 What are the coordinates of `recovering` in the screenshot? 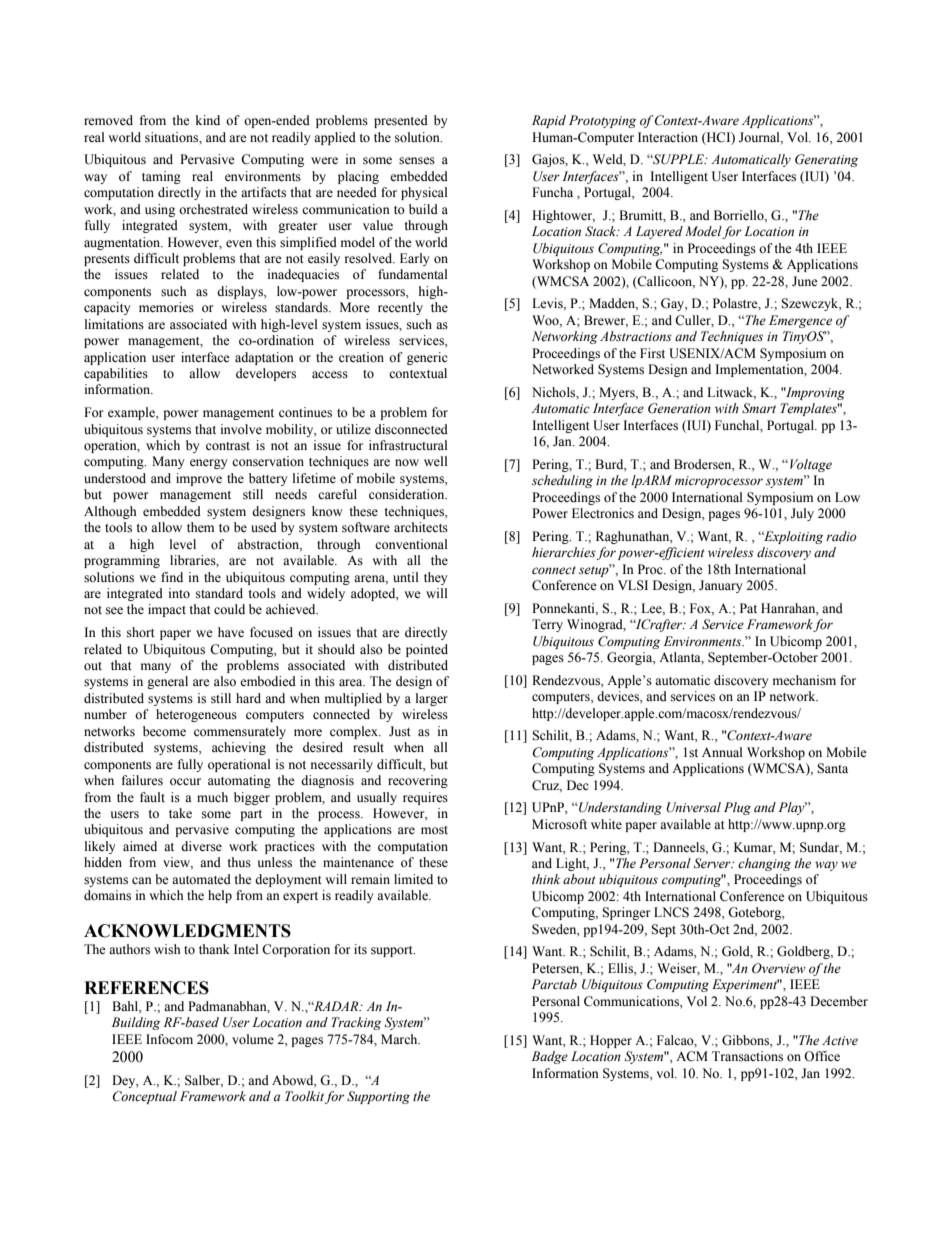 It's located at (418, 781).
